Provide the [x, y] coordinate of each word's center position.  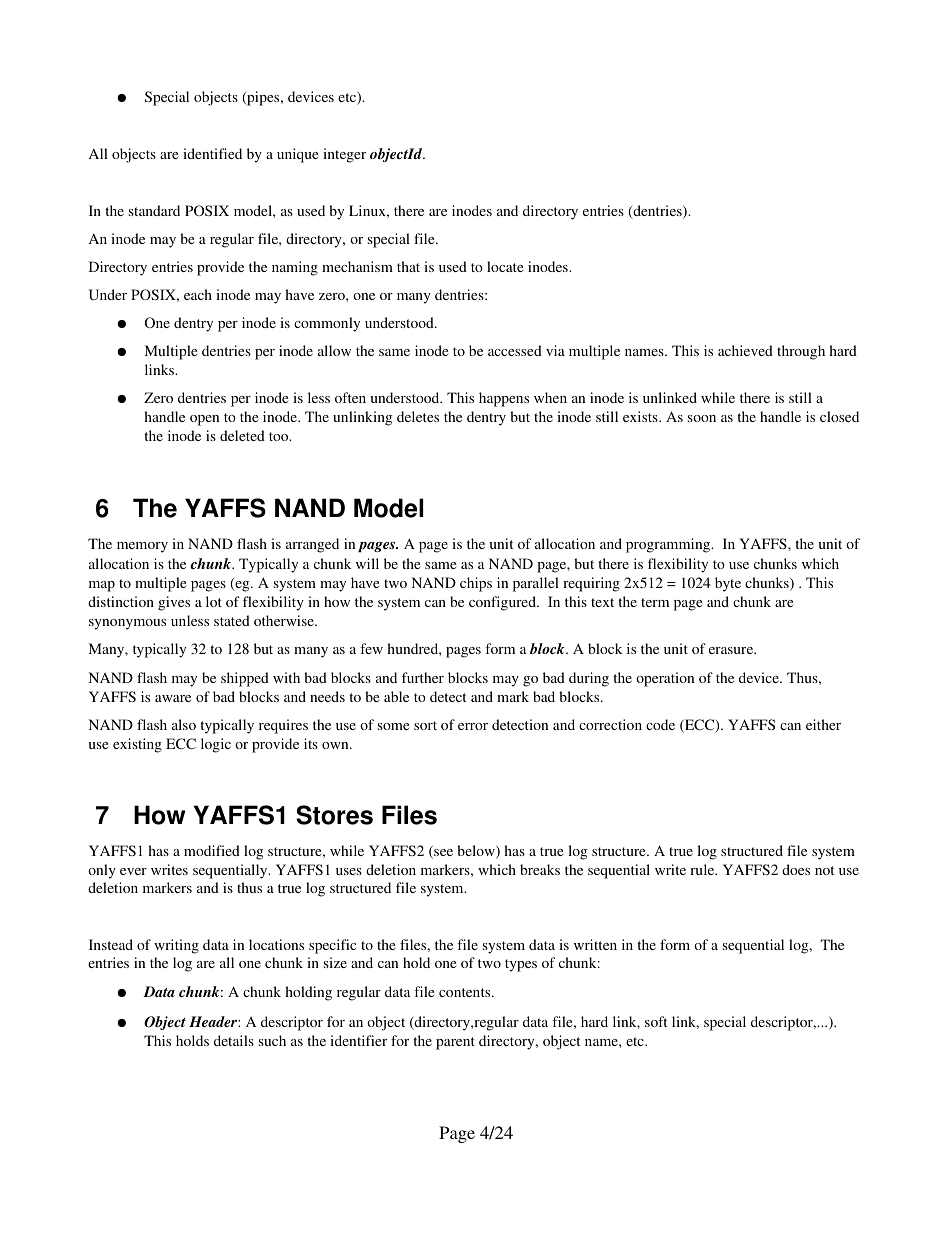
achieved [745, 350]
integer [344, 155]
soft [656, 1021]
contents [466, 992]
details [234, 1040]
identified [212, 153]
